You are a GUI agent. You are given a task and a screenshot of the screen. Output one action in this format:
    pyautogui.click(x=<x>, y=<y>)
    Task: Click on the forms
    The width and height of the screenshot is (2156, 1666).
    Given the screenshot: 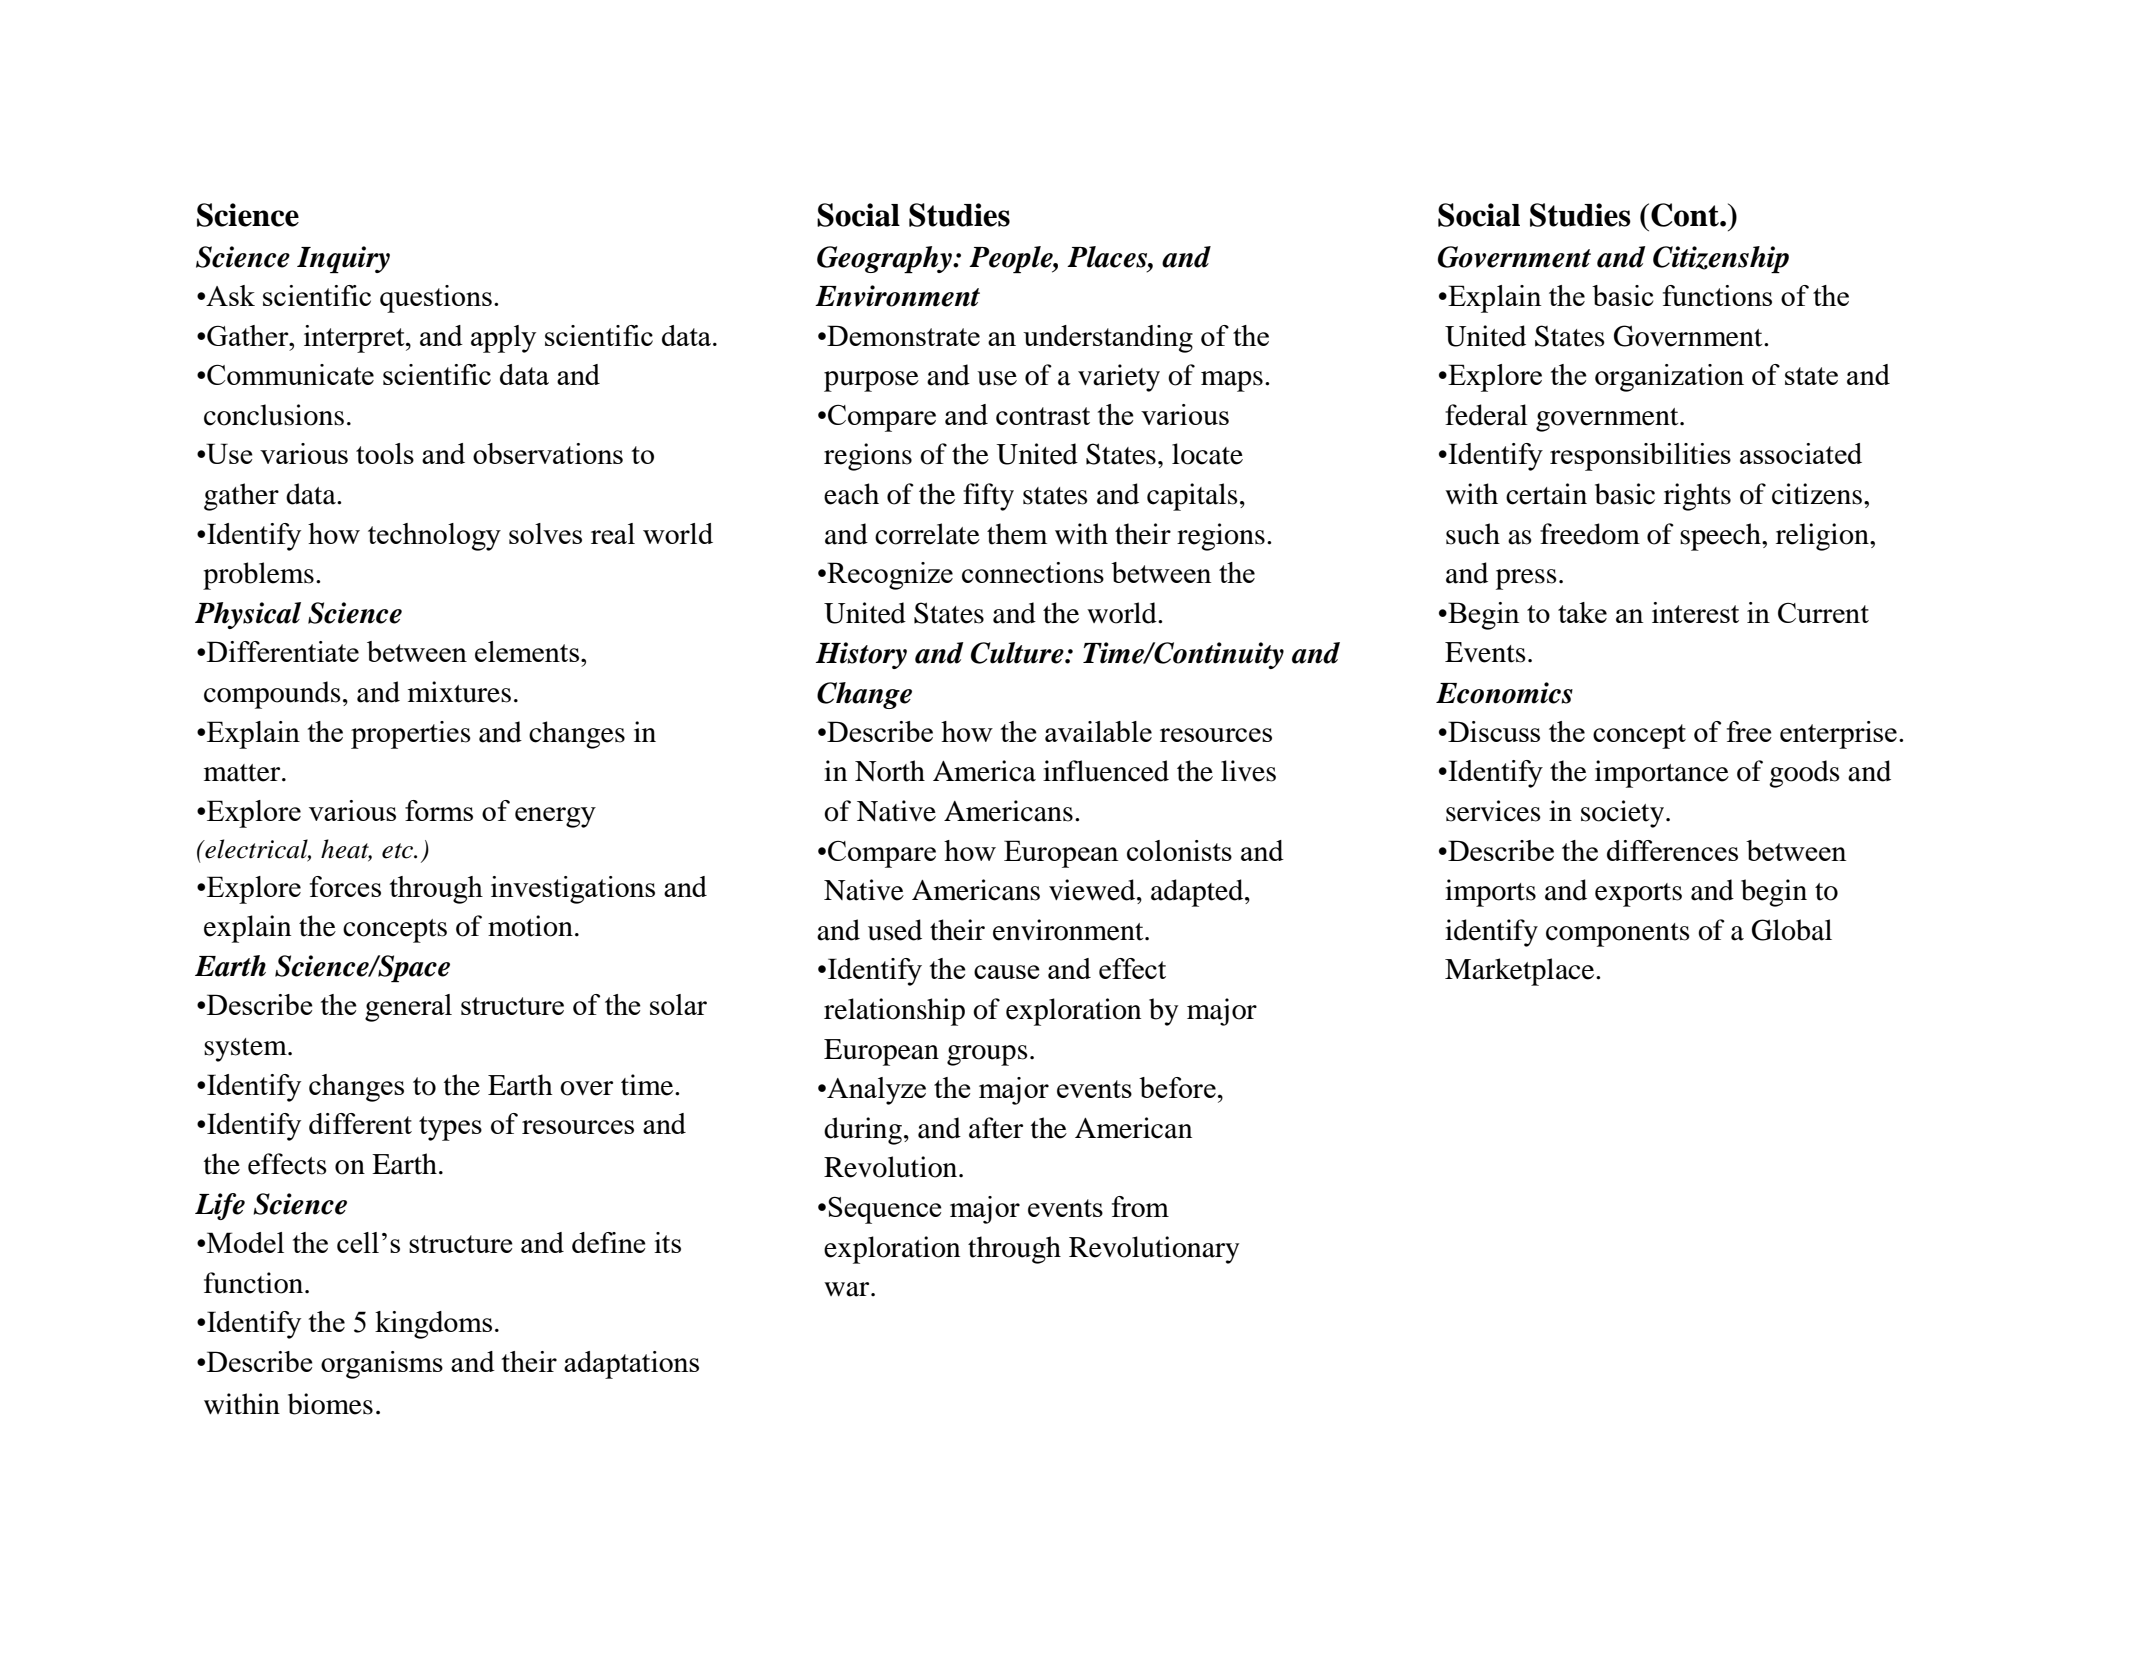 What is the action you would take?
    pyautogui.click(x=439, y=810)
